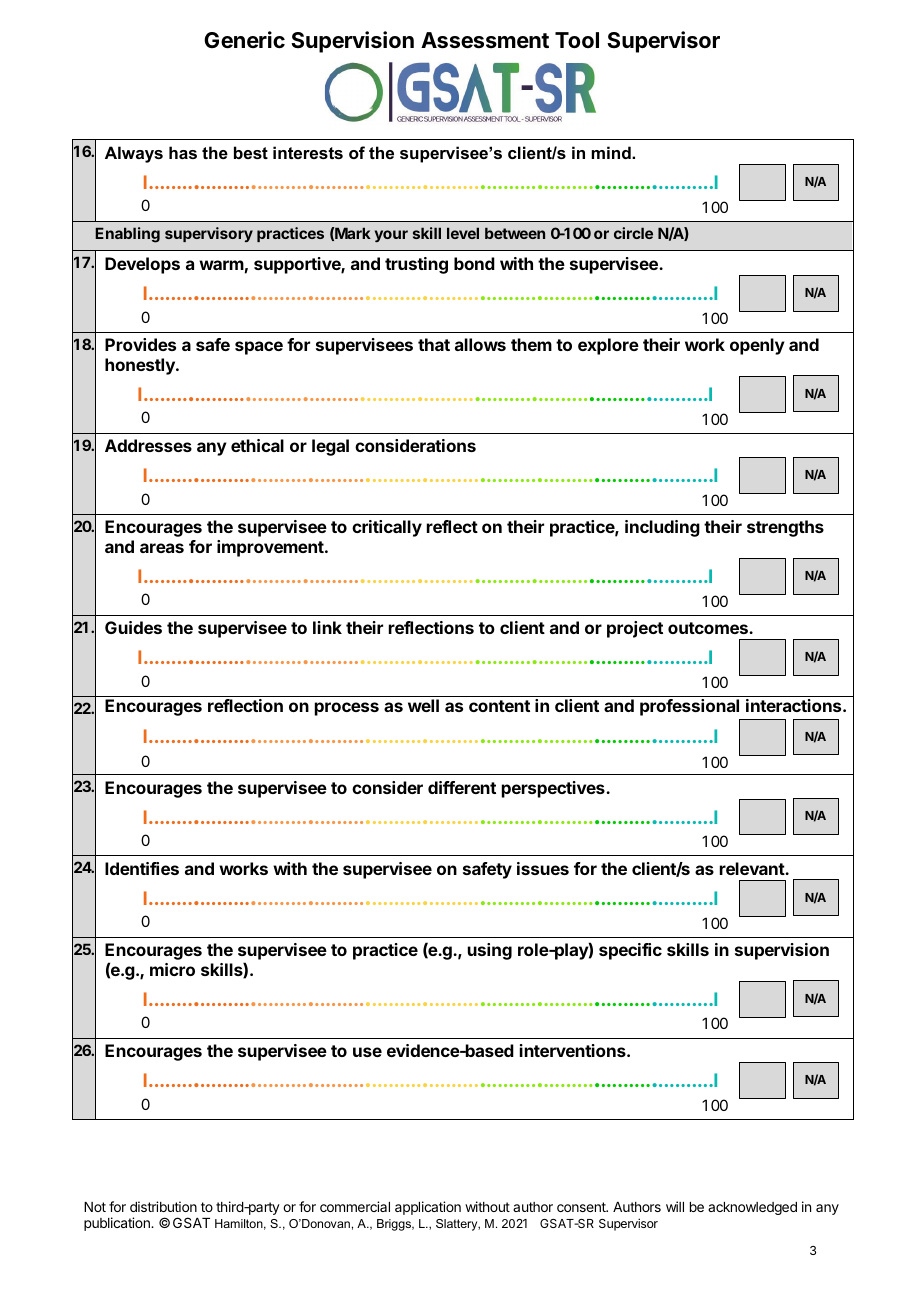 This screenshot has height=1307, width=924. What do you see at coordinates (163, 1206) in the screenshot?
I see `distribution` at bounding box center [163, 1206].
